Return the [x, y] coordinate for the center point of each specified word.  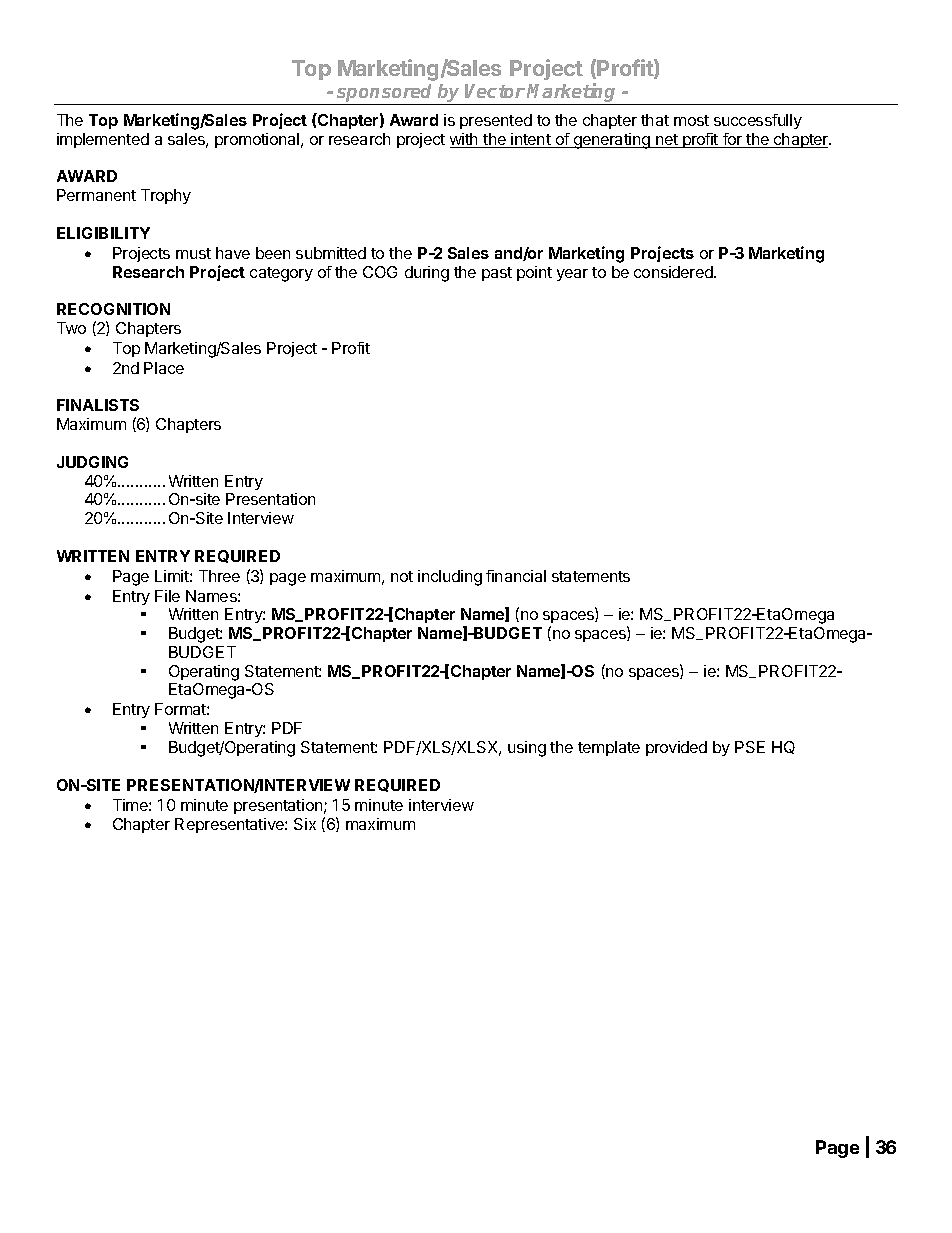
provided [676, 748]
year [572, 275]
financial [516, 576]
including [450, 578]
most [691, 120]
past [497, 274]
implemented [103, 140]
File [167, 596]
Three [219, 576]
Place [164, 368]
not [402, 576]
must [193, 253]
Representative [230, 825]
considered [674, 272]
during [427, 274]
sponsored [385, 94]
